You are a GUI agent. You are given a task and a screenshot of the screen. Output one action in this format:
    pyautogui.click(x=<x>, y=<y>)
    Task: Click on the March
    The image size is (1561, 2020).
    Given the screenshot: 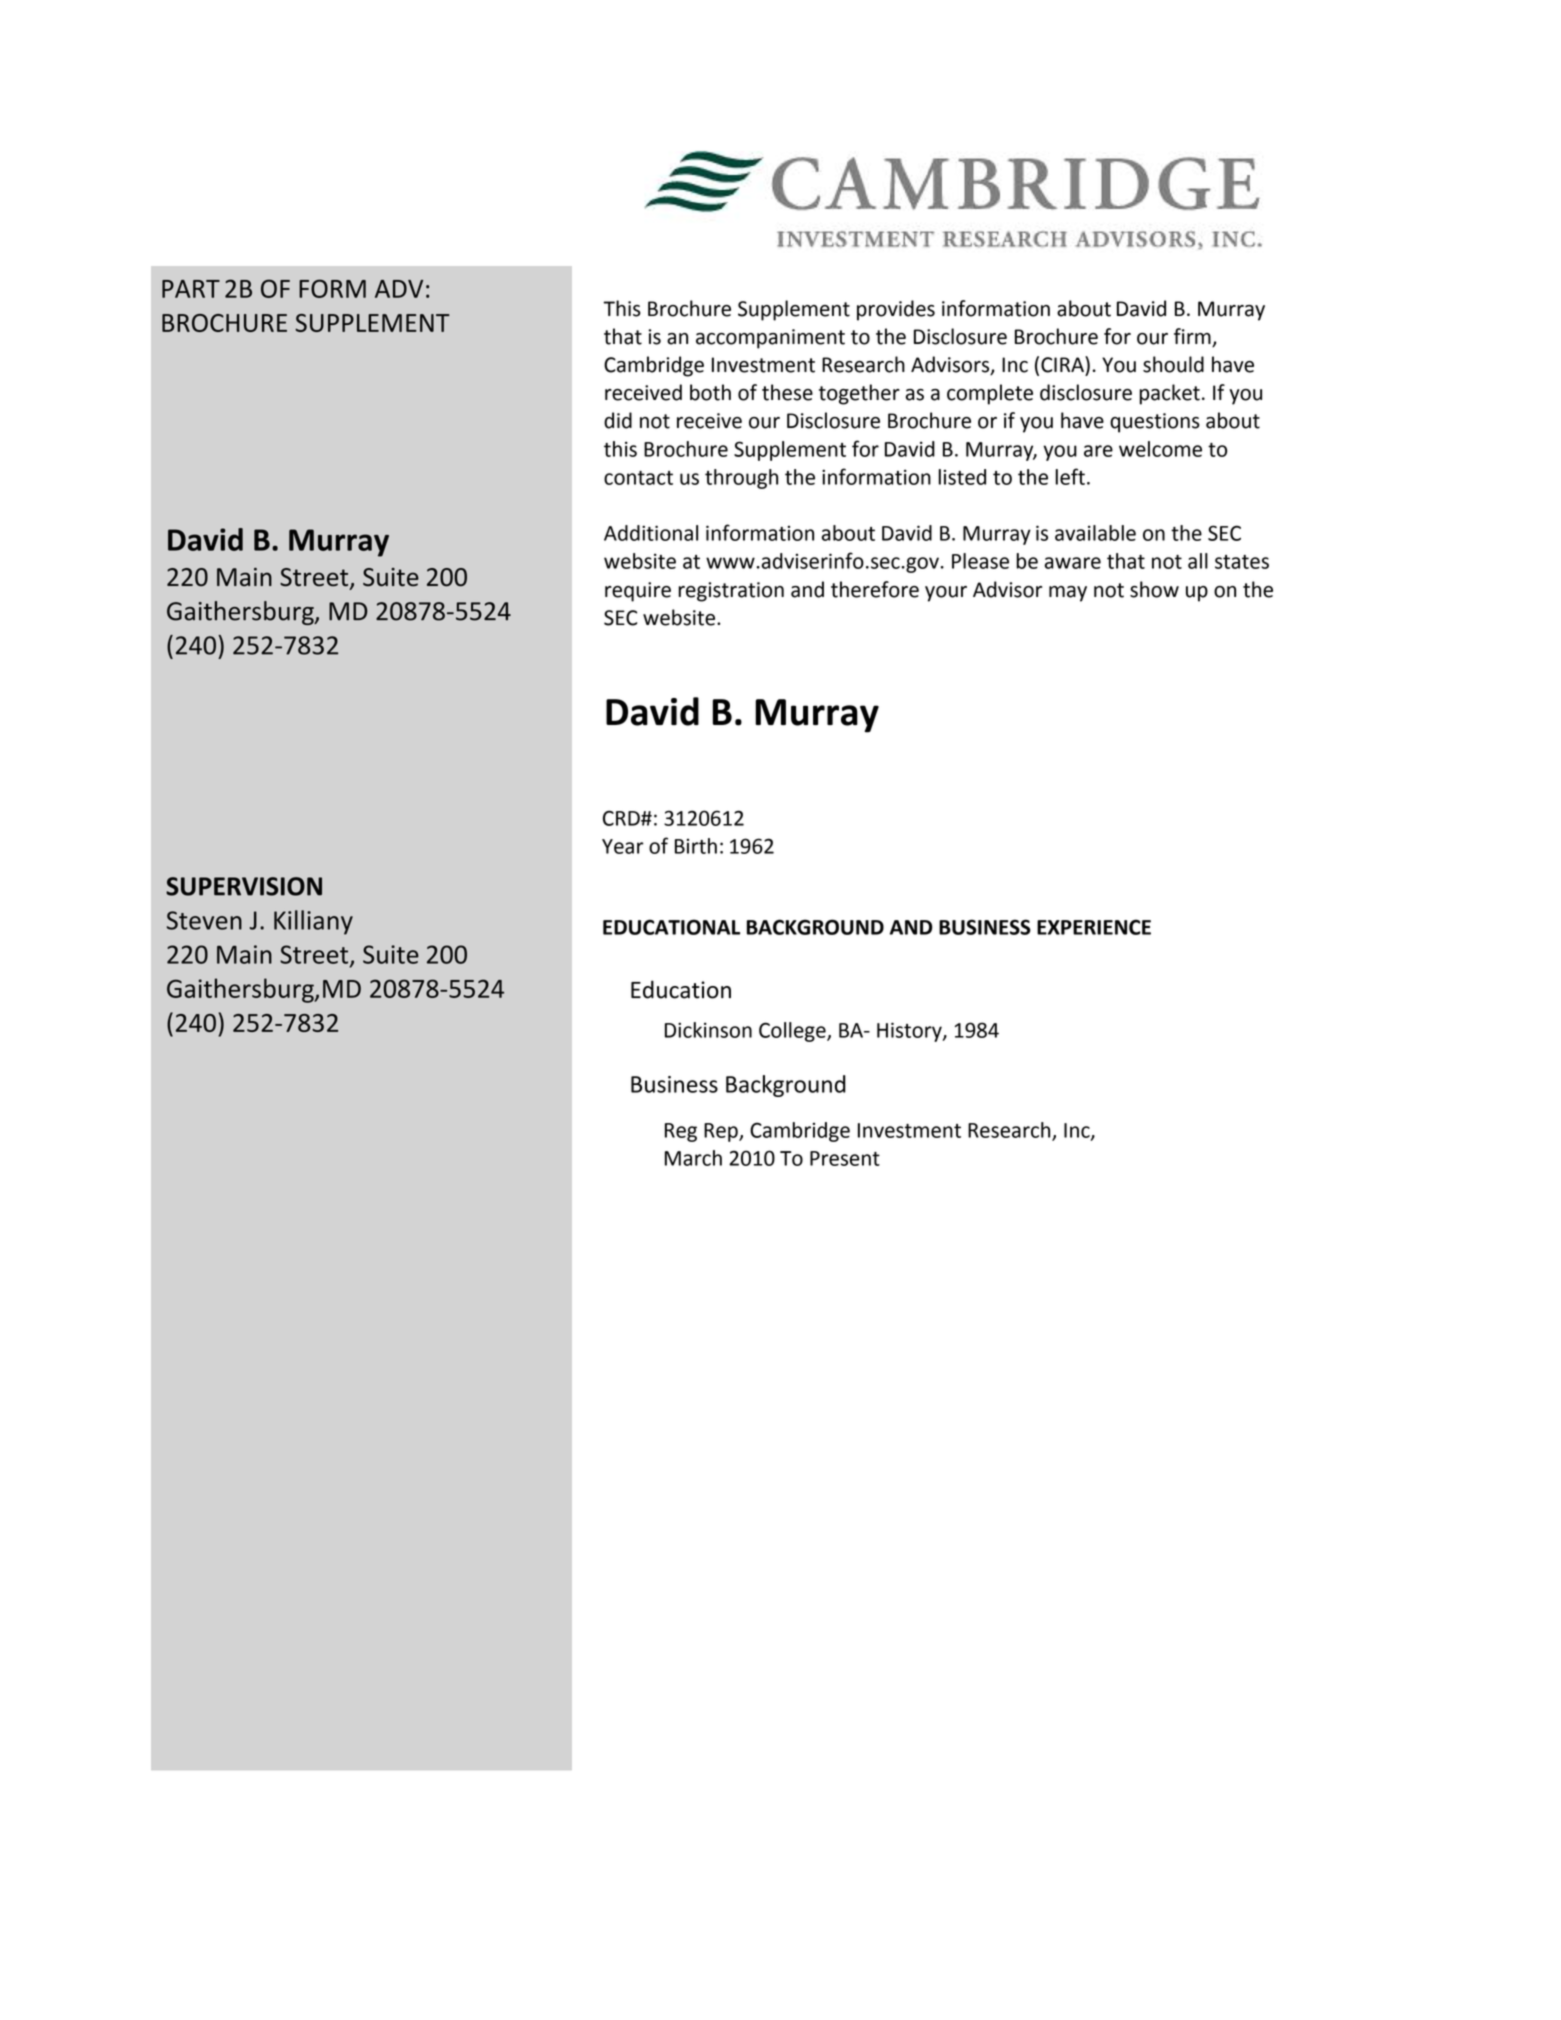 What is the action you would take?
    pyautogui.click(x=693, y=1158)
